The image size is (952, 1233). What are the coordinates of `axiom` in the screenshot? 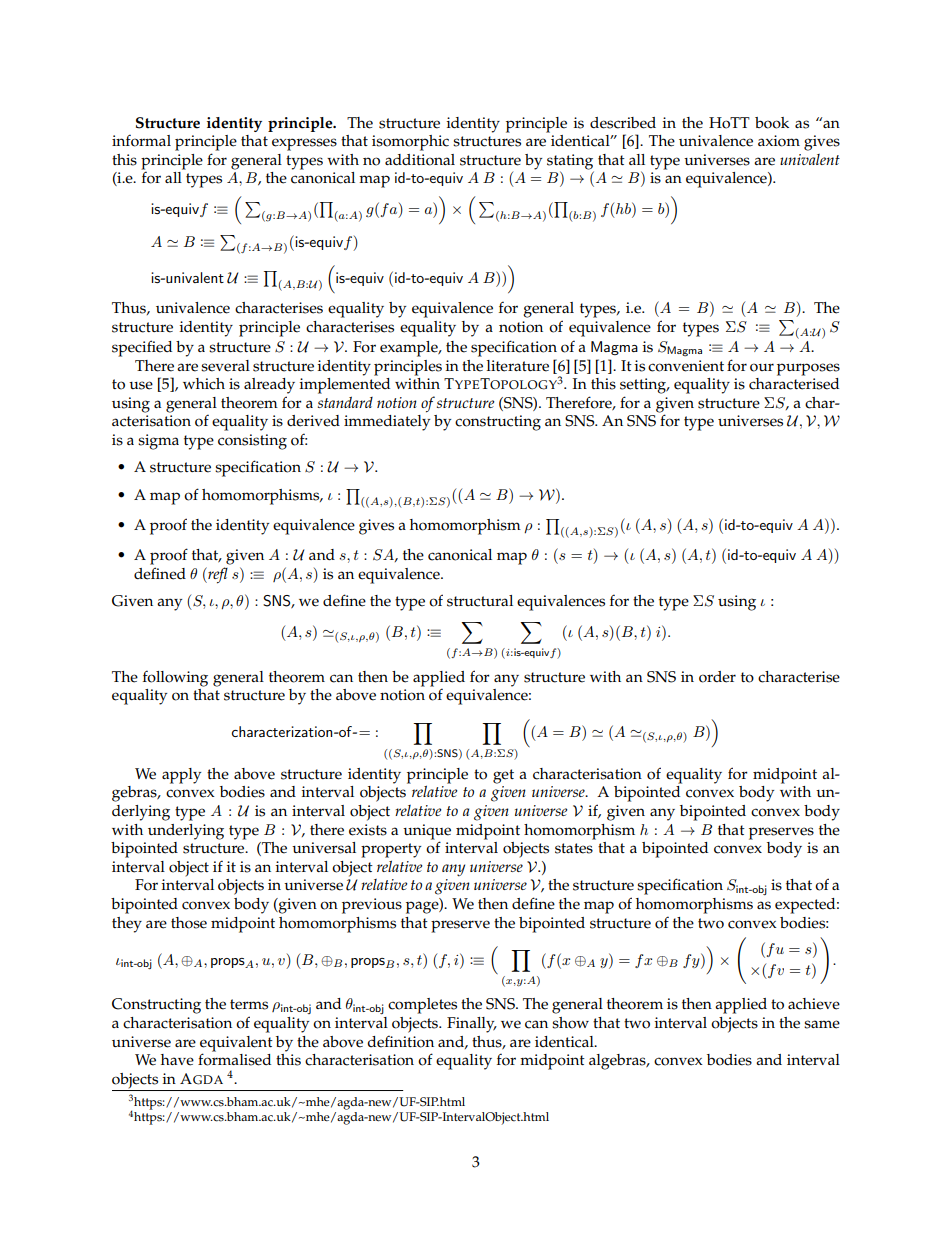 It's located at (779, 141).
